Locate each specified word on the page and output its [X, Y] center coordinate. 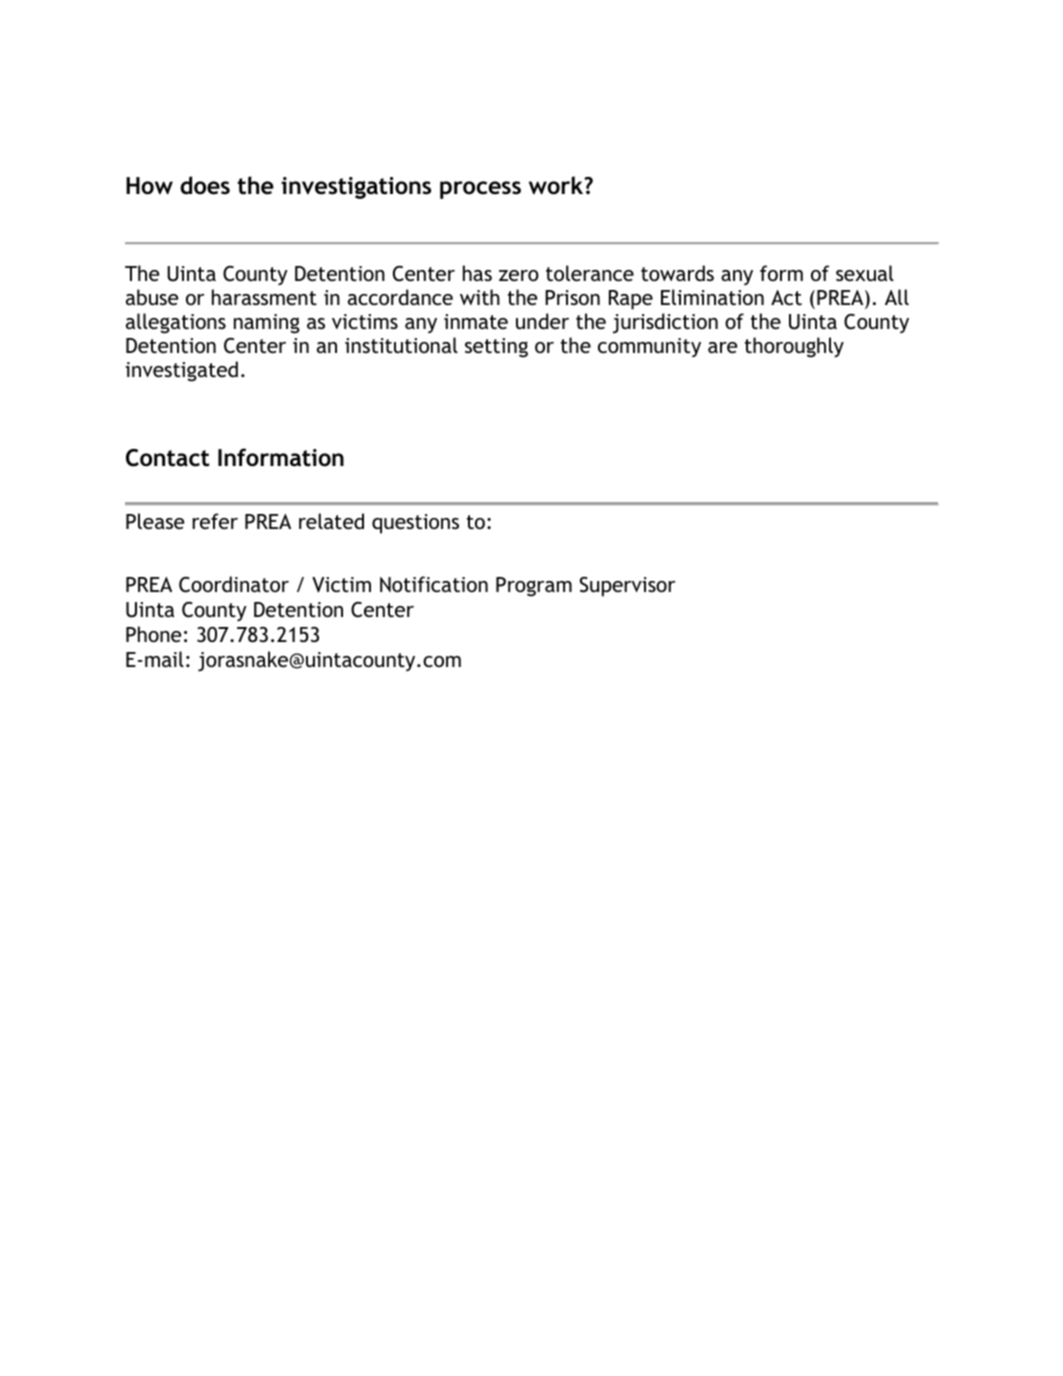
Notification [434, 584]
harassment [264, 297]
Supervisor [627, 587]
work [557, 185]
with [480, 297]
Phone [153, 634]
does [205, 185]
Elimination [712, 297]
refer [215, 521]
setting [496, 348]
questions [415, 524]
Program [534, 587]
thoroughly [794, 347]
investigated [182, 371]
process [480, 190]
